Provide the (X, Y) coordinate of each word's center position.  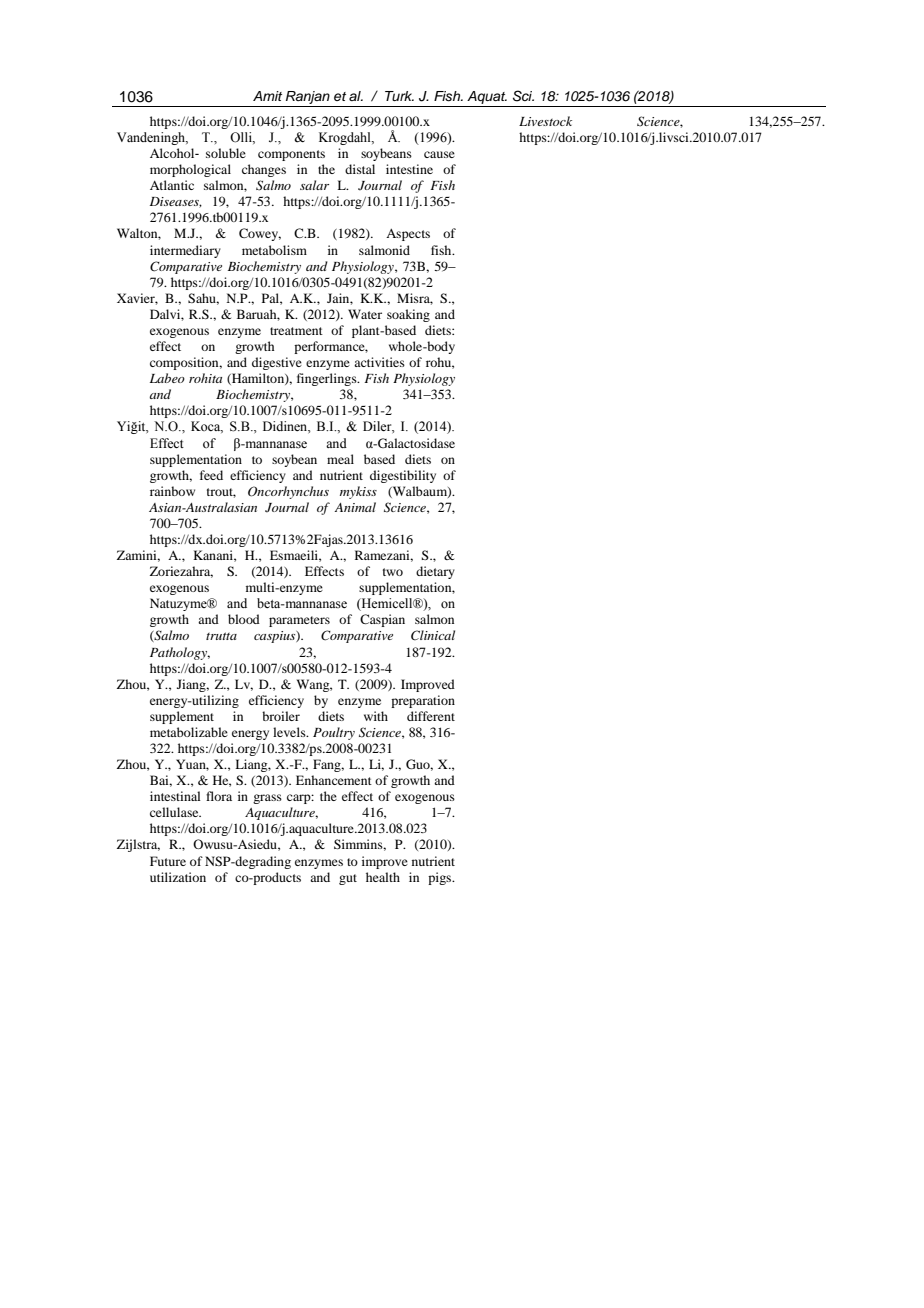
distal (360, 169)
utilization (178, 877)
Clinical (433, 635)
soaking (408, 315)
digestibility (403, 476)
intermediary (185, 251)
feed (211, 475)
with (376, 716)
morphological (190, 170)
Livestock (545, 121)
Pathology (180, 653)
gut (348, 879)
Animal (355, 507)
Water (365, 314)
